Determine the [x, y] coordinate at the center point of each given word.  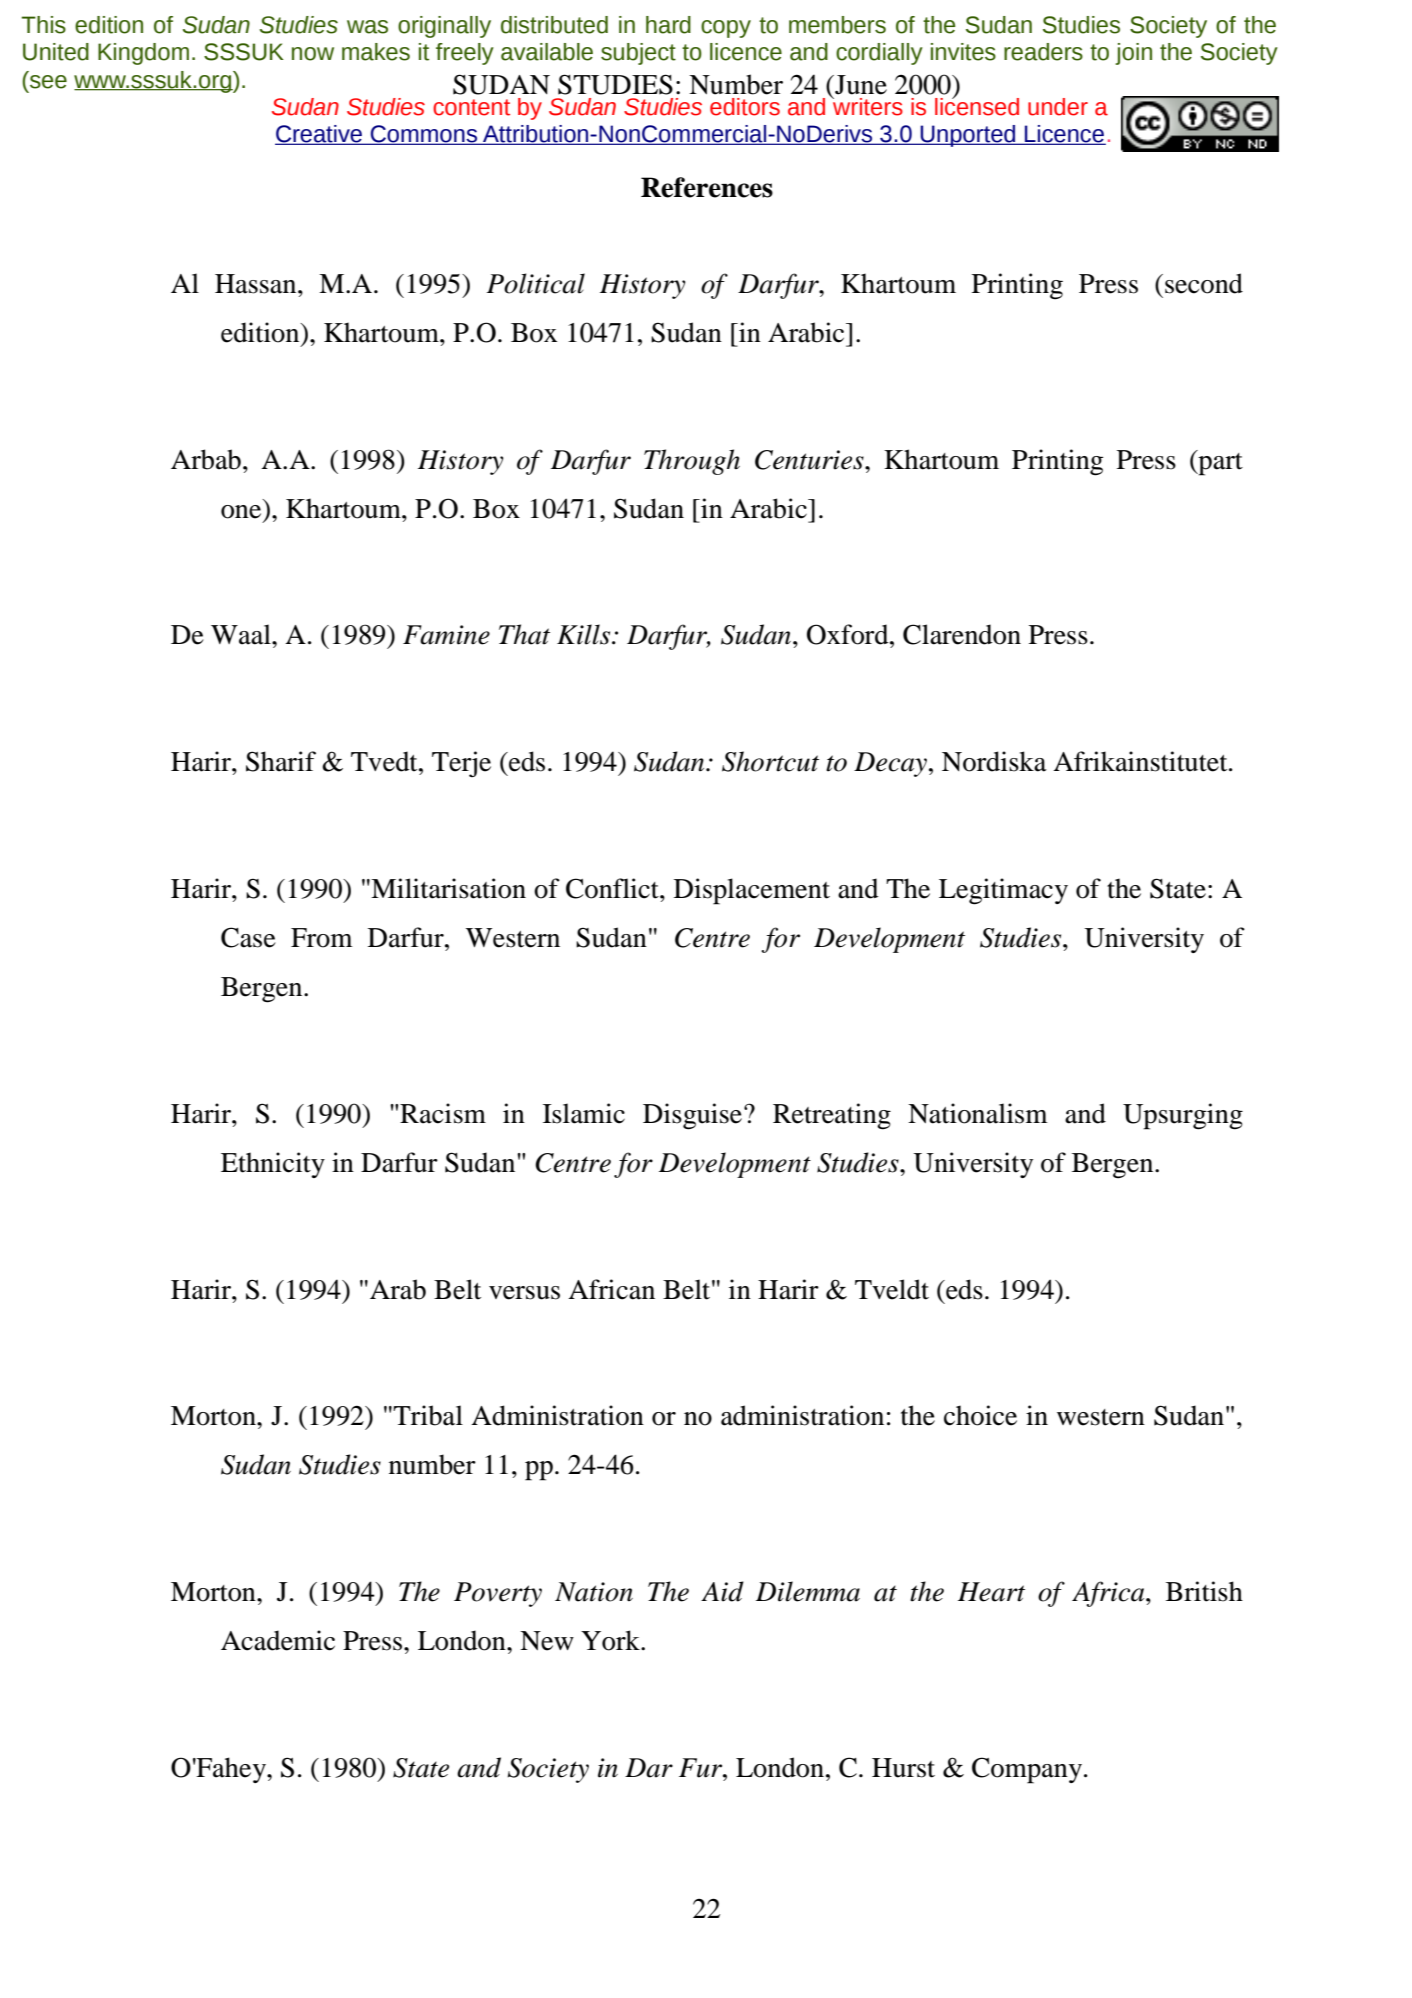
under [1058, 107]
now [313, 54]
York [611, 1640]
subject [638, 54]
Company [1027, 1770]
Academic [278, 1640]
